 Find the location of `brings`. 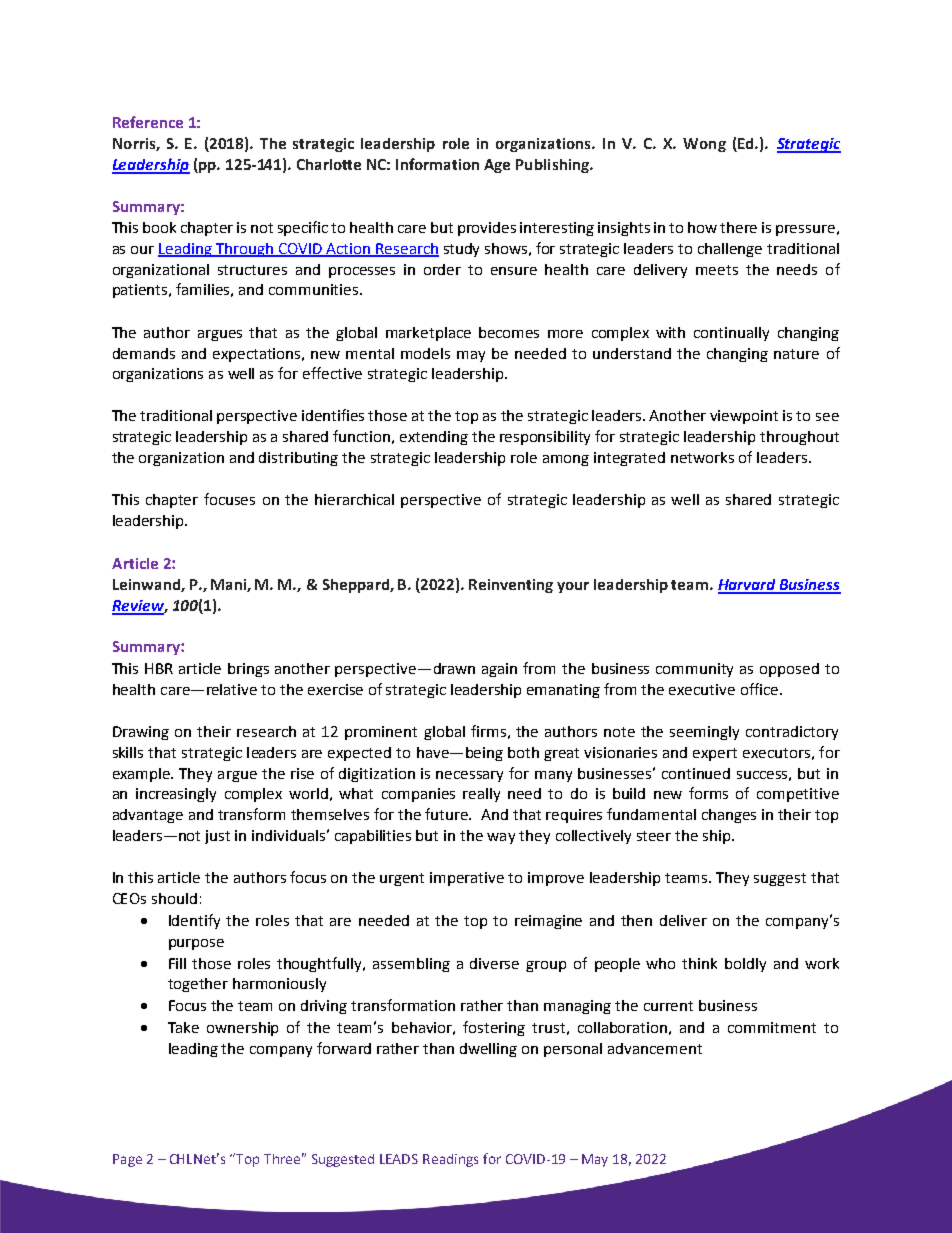

brings is located at coordinates (248, 670).
